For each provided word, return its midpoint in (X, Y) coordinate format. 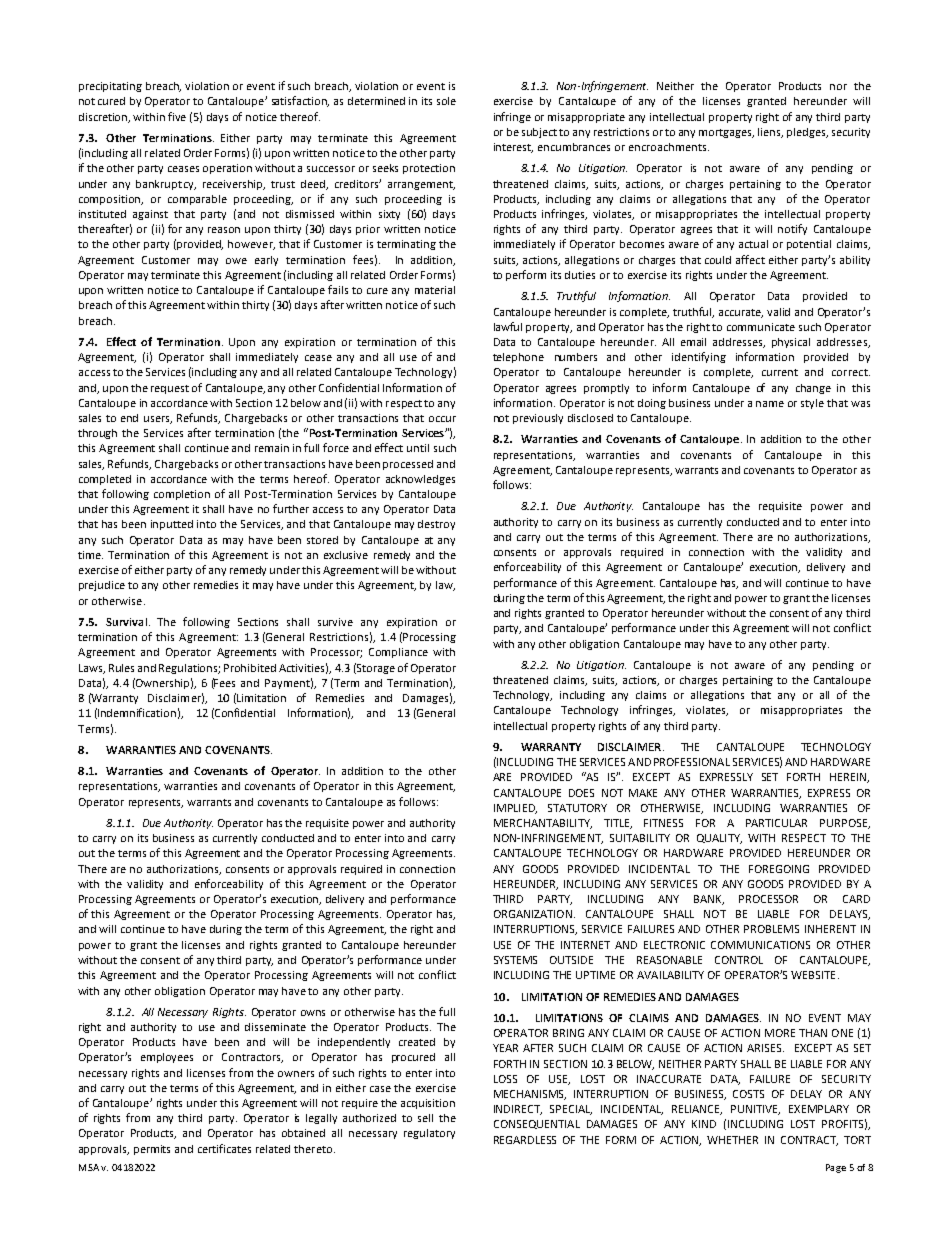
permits (152, 1150)
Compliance (398, 653)
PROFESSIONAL (692, 762)
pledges (807, 133)
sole (446, 101)
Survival (126, 622)
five (177, 116)
